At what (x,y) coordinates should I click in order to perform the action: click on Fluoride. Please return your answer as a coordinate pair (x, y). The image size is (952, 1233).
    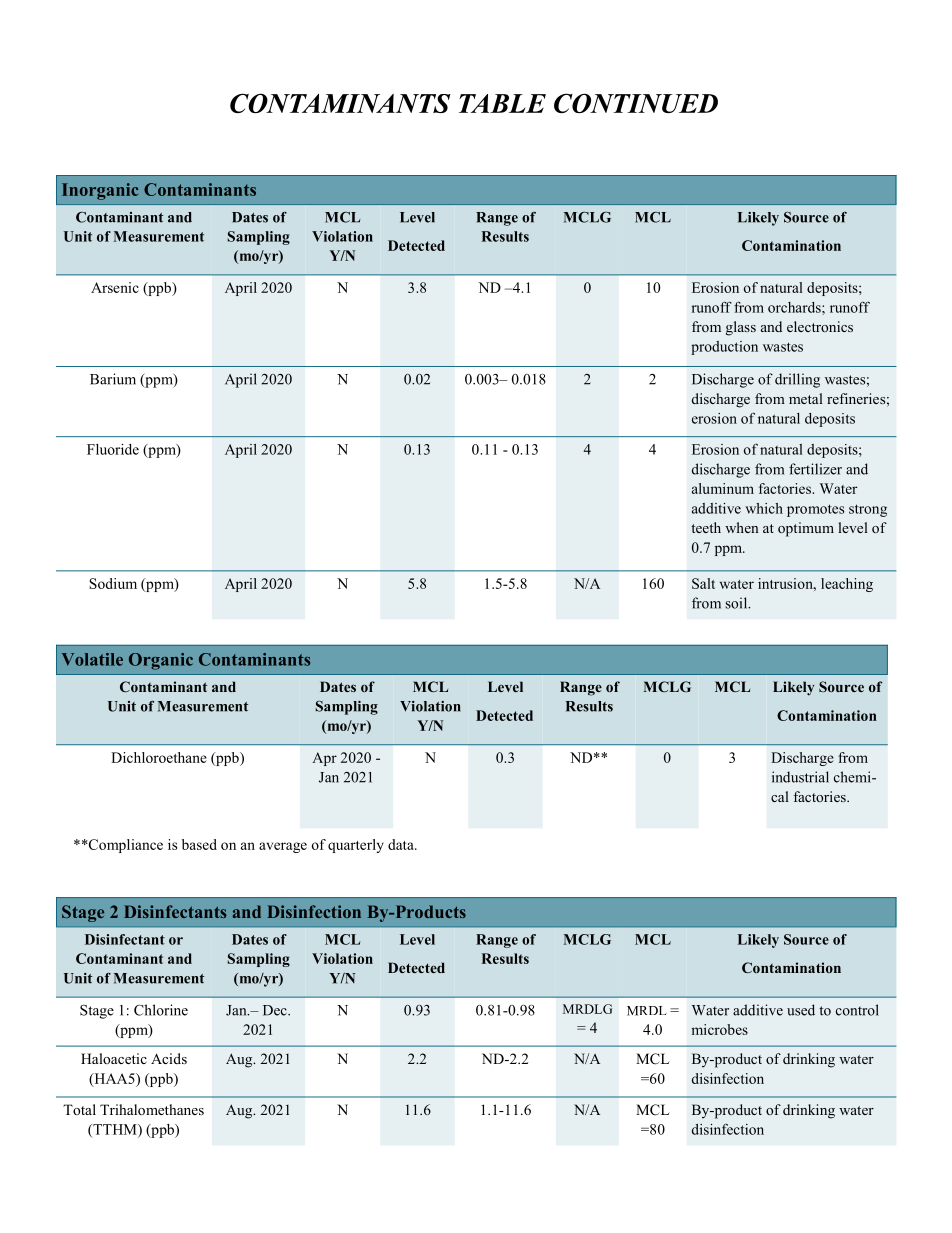
    Looking at the image, I should click on (113, 449).
